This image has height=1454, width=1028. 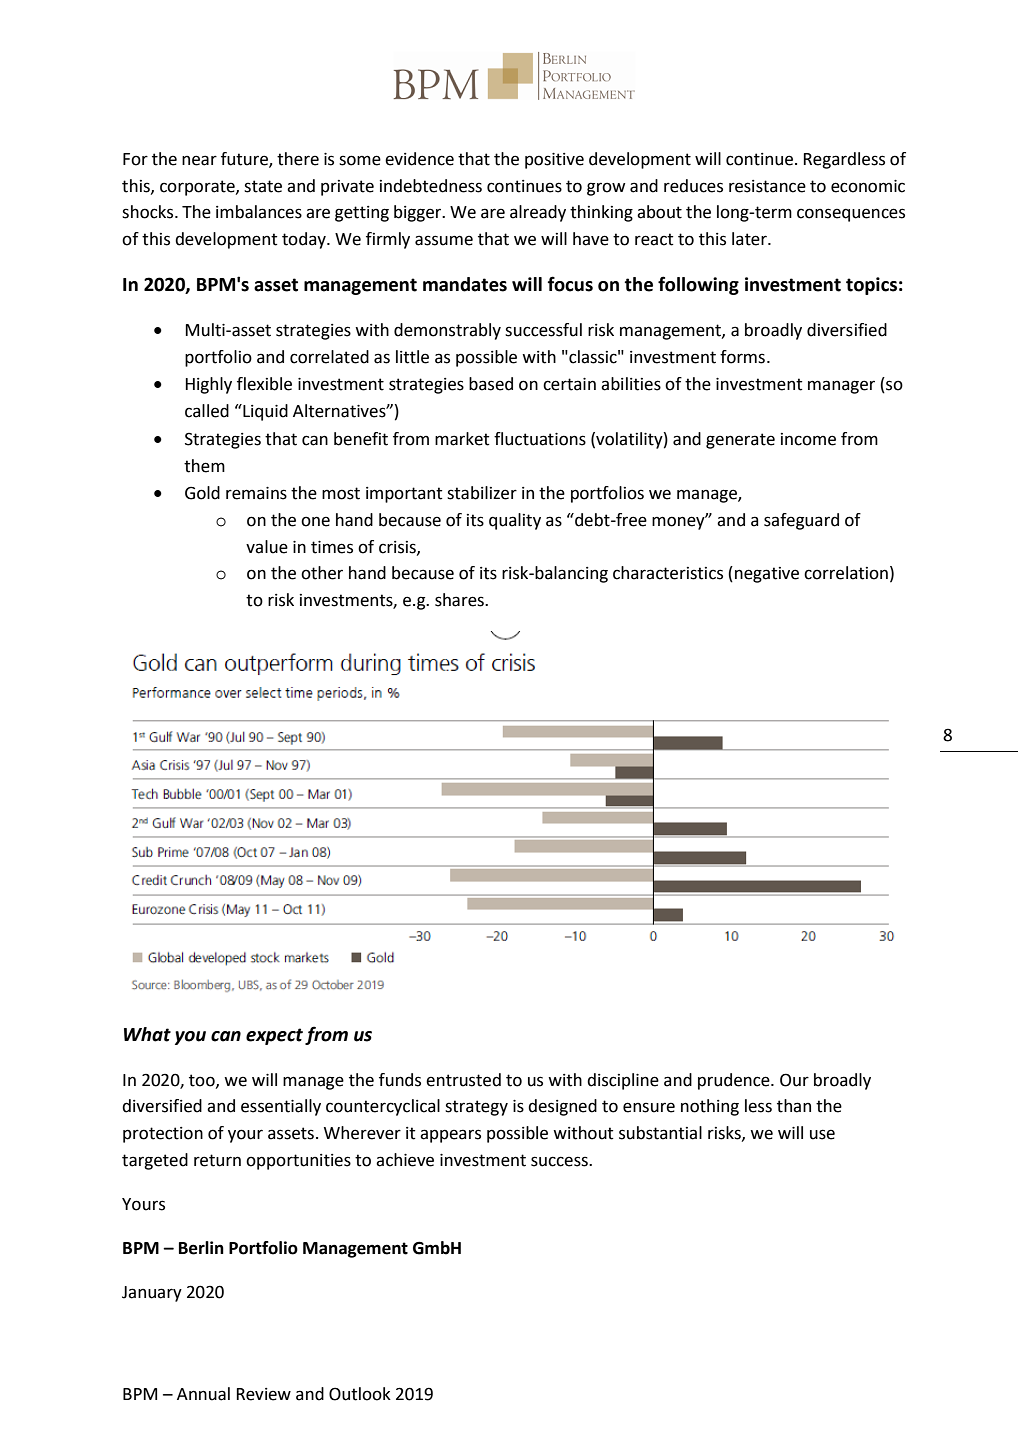 I want to click on already, so click(x=538, y=213).
